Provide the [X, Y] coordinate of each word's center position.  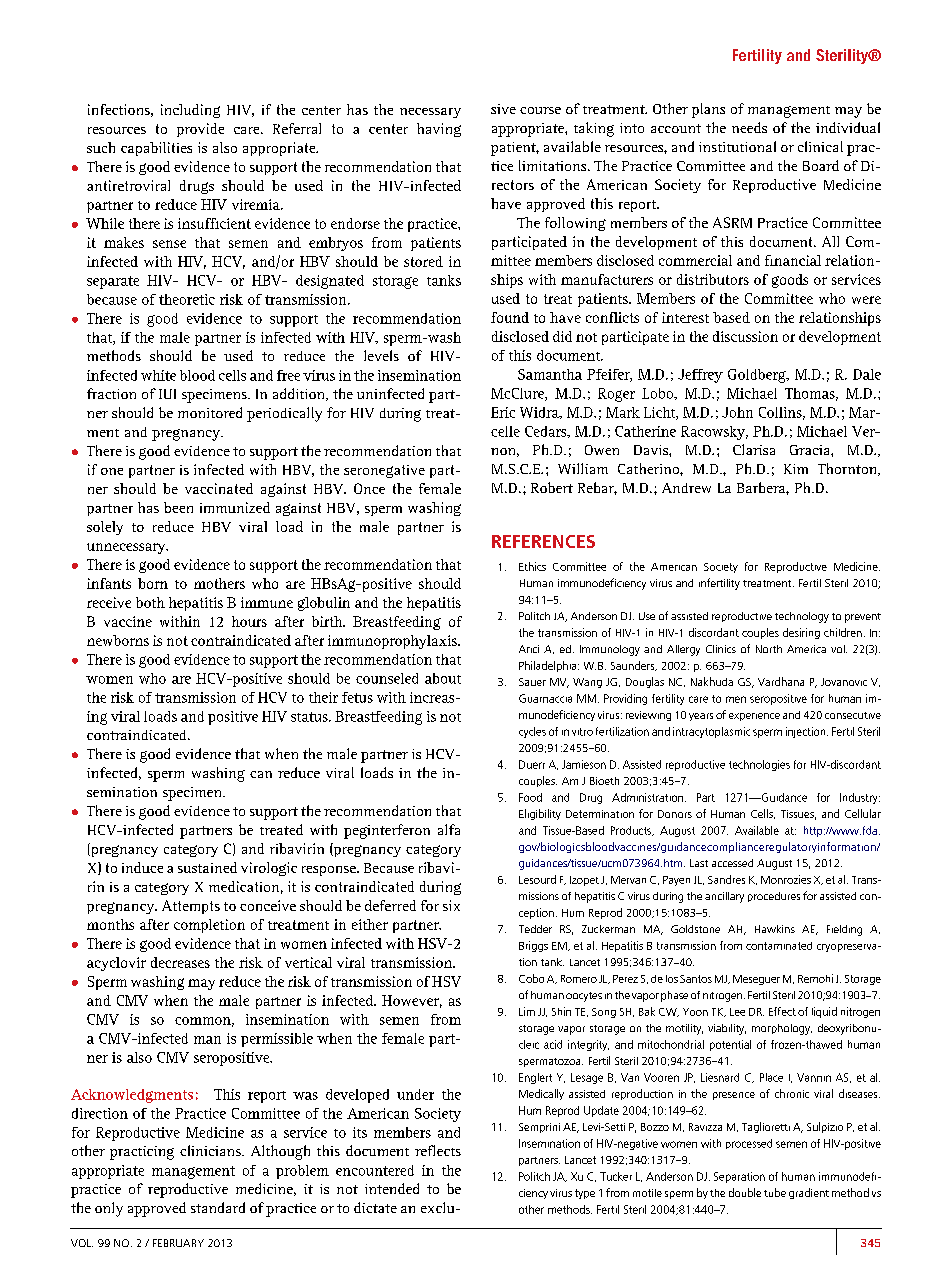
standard [218, 1207]
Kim [796, 469]
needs [749, 127]
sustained [207, 867]
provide [200, 130]
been [178, 507]
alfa [449, 829]
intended [392, 1188]
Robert [552, 487]
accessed [732, 863]
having [439, 130]
